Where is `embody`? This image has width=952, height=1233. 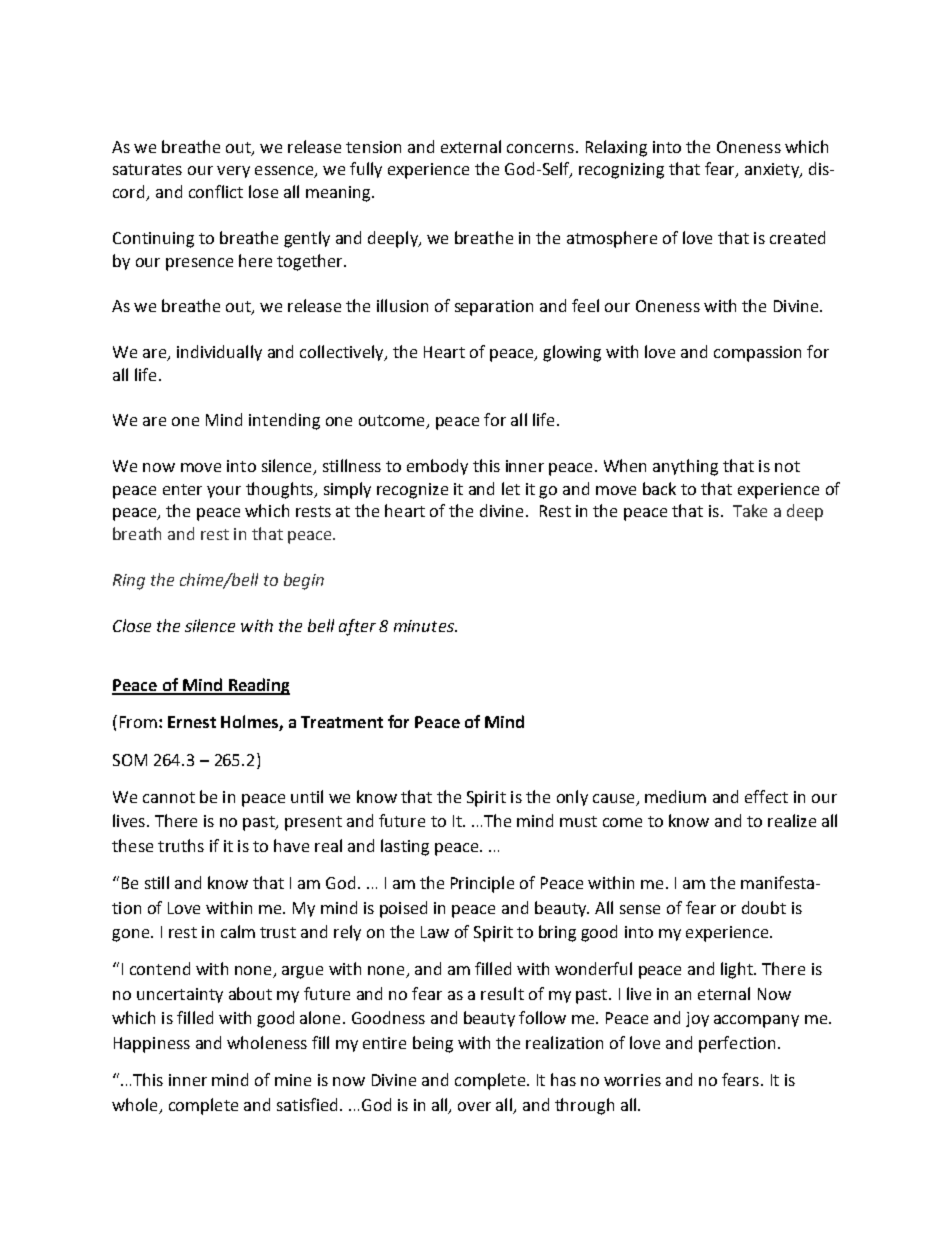 embody is located at coordinates (437, 467).
